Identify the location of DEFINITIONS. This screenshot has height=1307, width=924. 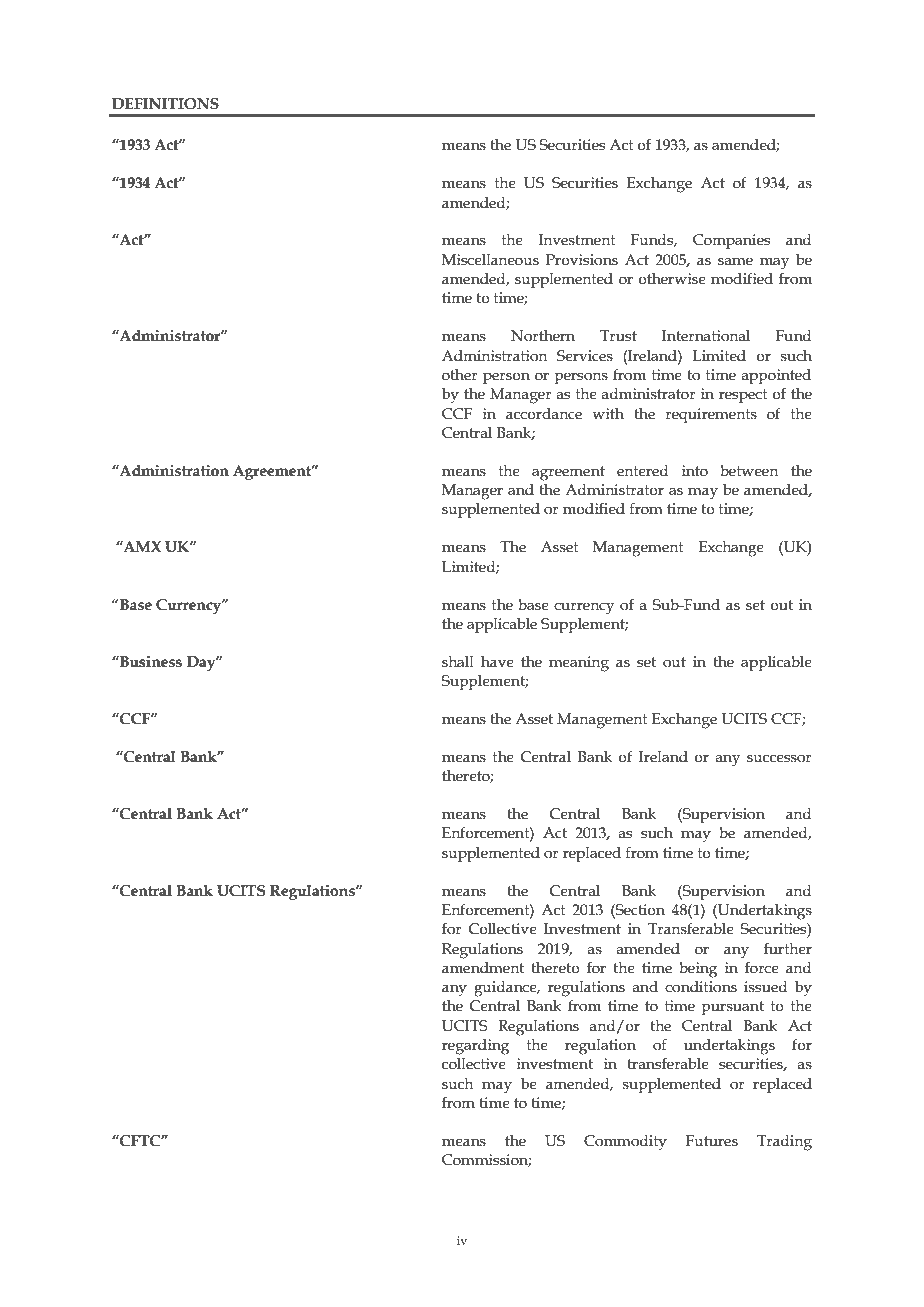
(165, 104).
